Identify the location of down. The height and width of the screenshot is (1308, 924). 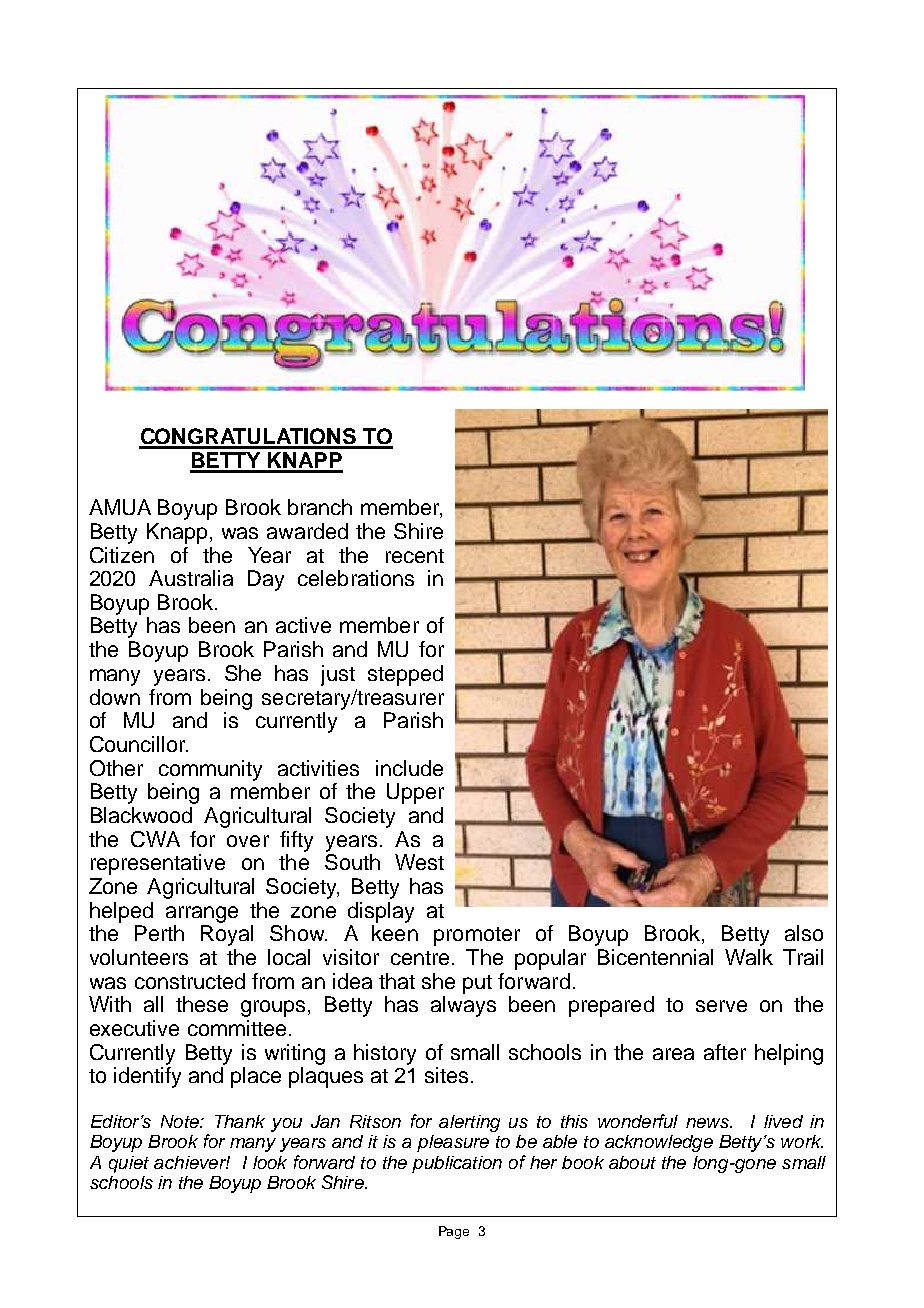
(115, 697).
